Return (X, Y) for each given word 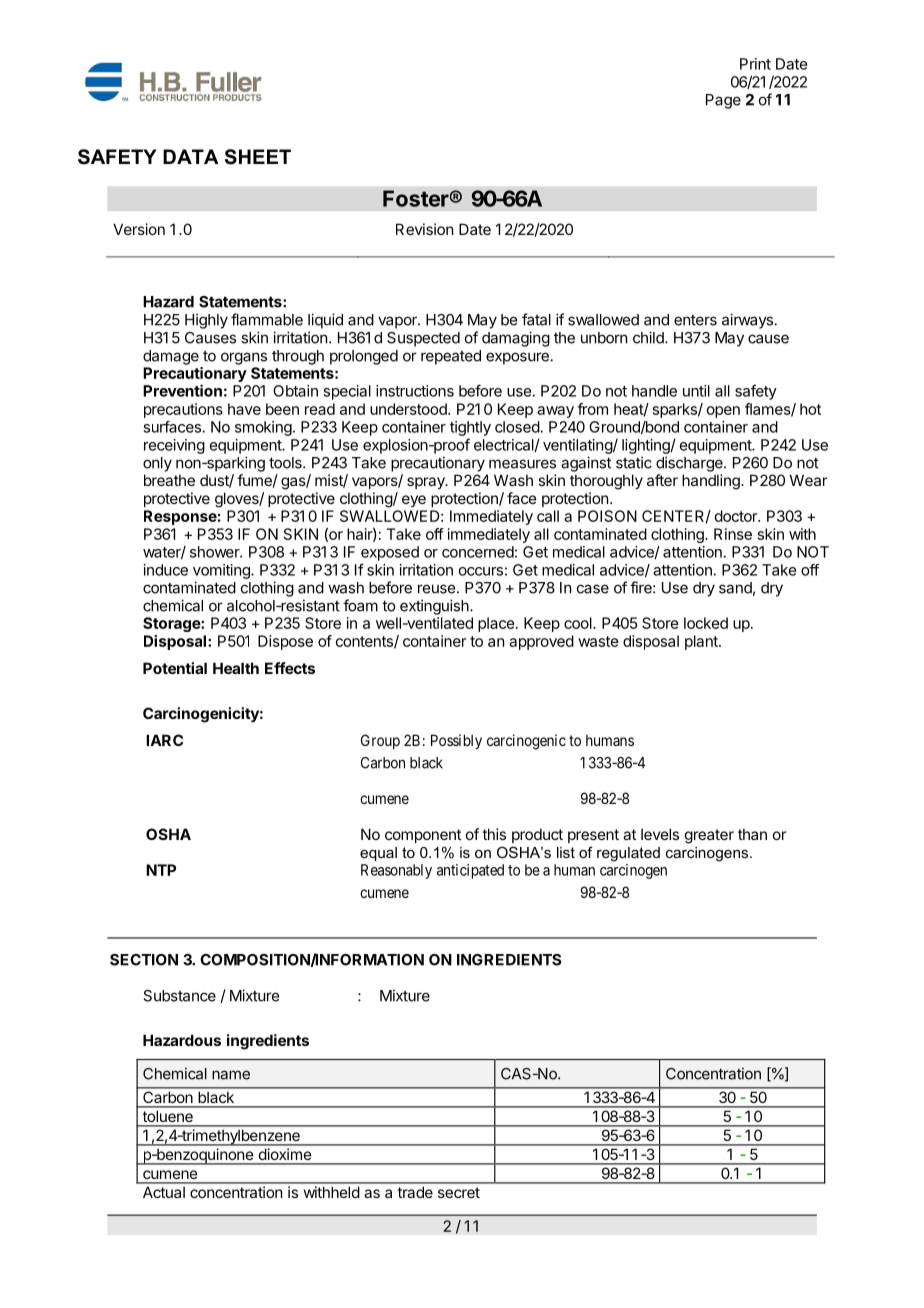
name (231, 1075)
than (752, 834)
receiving (174, 446)
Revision (424, 229)
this (494, 834)
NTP (161, 870)
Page (723, 101)
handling (712, 482)
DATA (191, 156)
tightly (470, 428)
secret (459, 1192)
